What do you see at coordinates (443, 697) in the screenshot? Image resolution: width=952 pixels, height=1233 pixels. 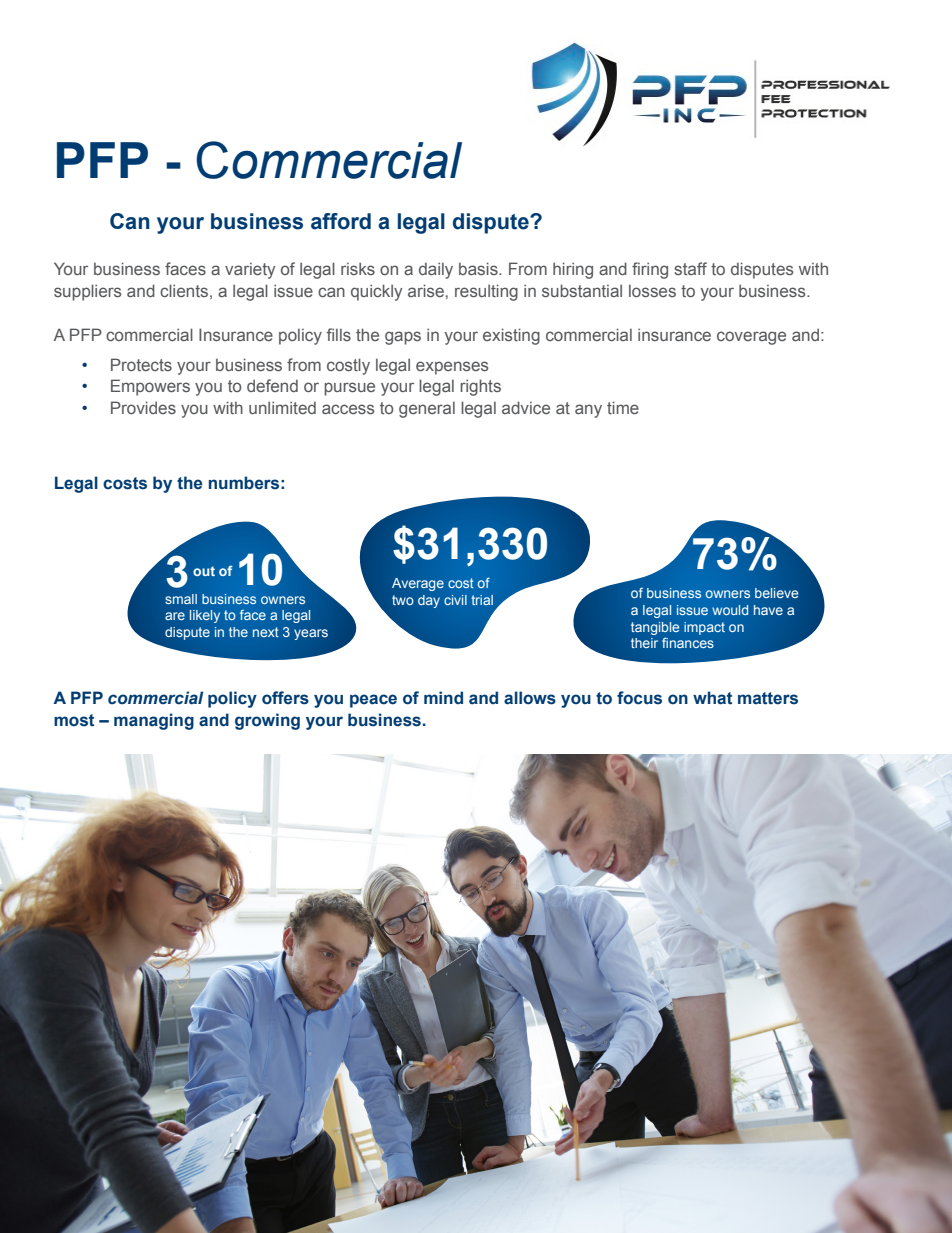 I see `mind` at bounding box center [443, 697].
